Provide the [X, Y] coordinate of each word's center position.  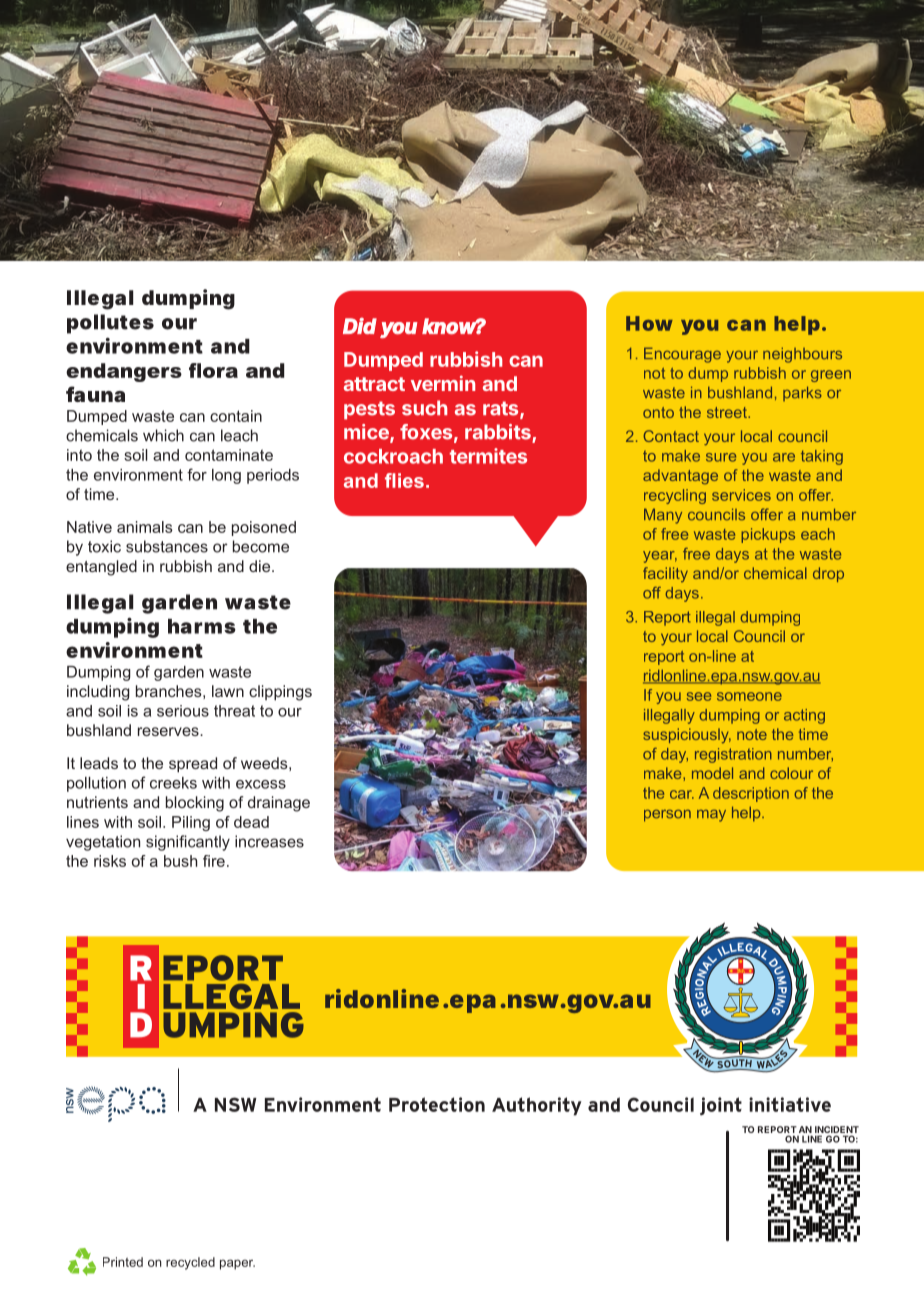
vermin [443, 383]
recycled [190, 1263]
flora [213, 370]
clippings [280, 693]
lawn [228, 691]
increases [269, 841]
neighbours [802, 355]
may [711, 816]
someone [749, 696]
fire [214, 861]
